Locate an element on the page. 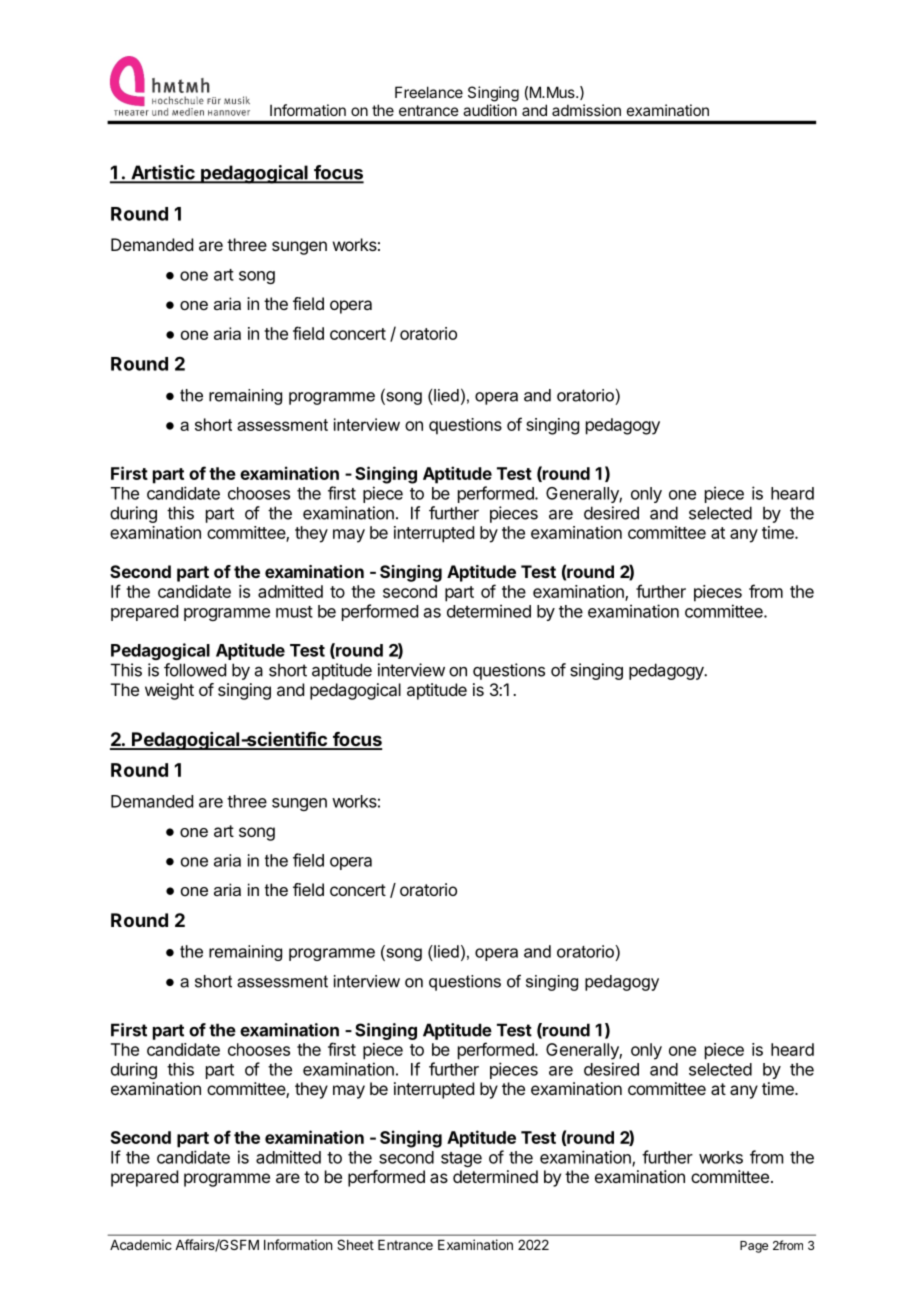 The image size is (924, 1308). stage is located at coordinates (461, 1159).
